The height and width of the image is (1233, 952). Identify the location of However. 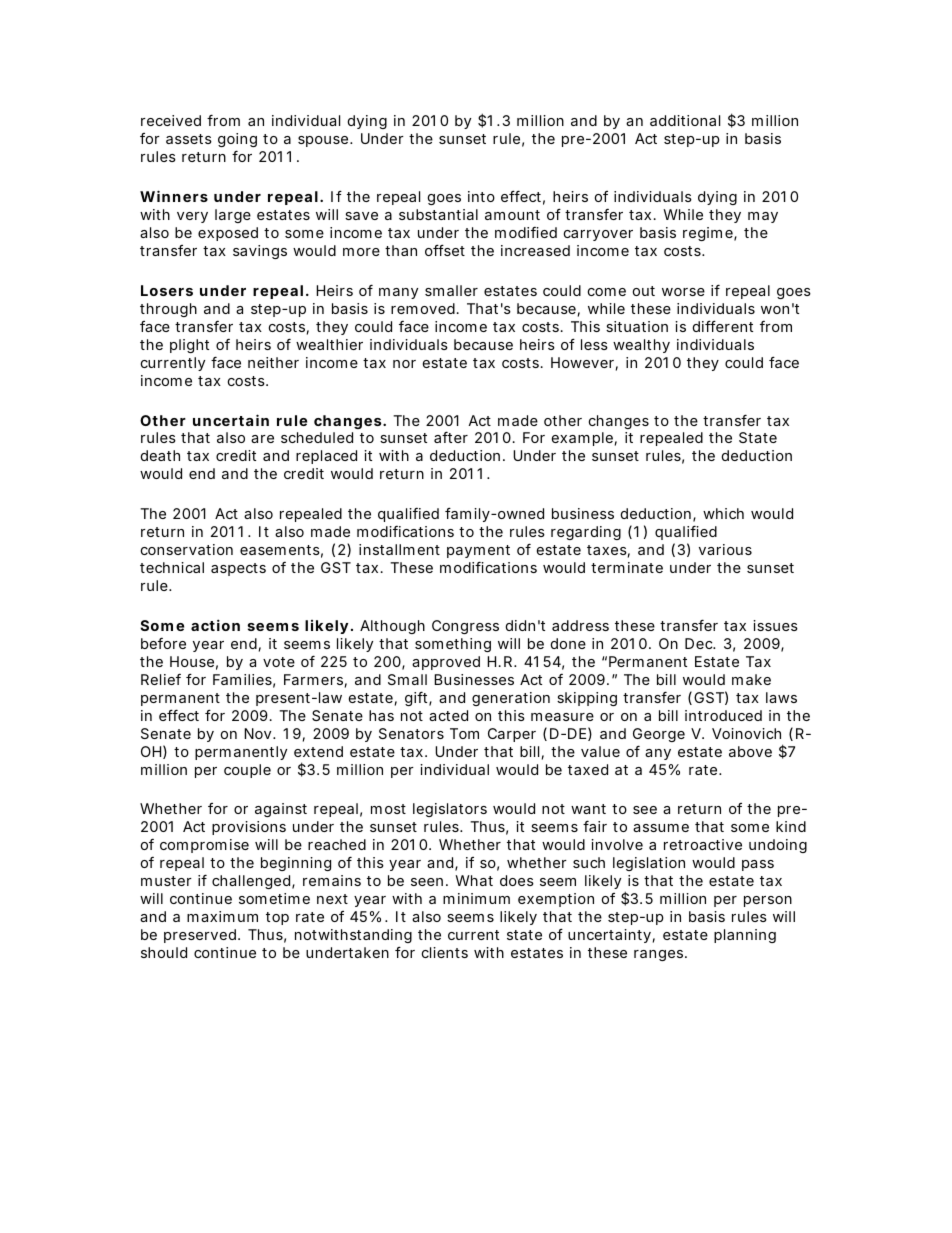
(584, 364).
